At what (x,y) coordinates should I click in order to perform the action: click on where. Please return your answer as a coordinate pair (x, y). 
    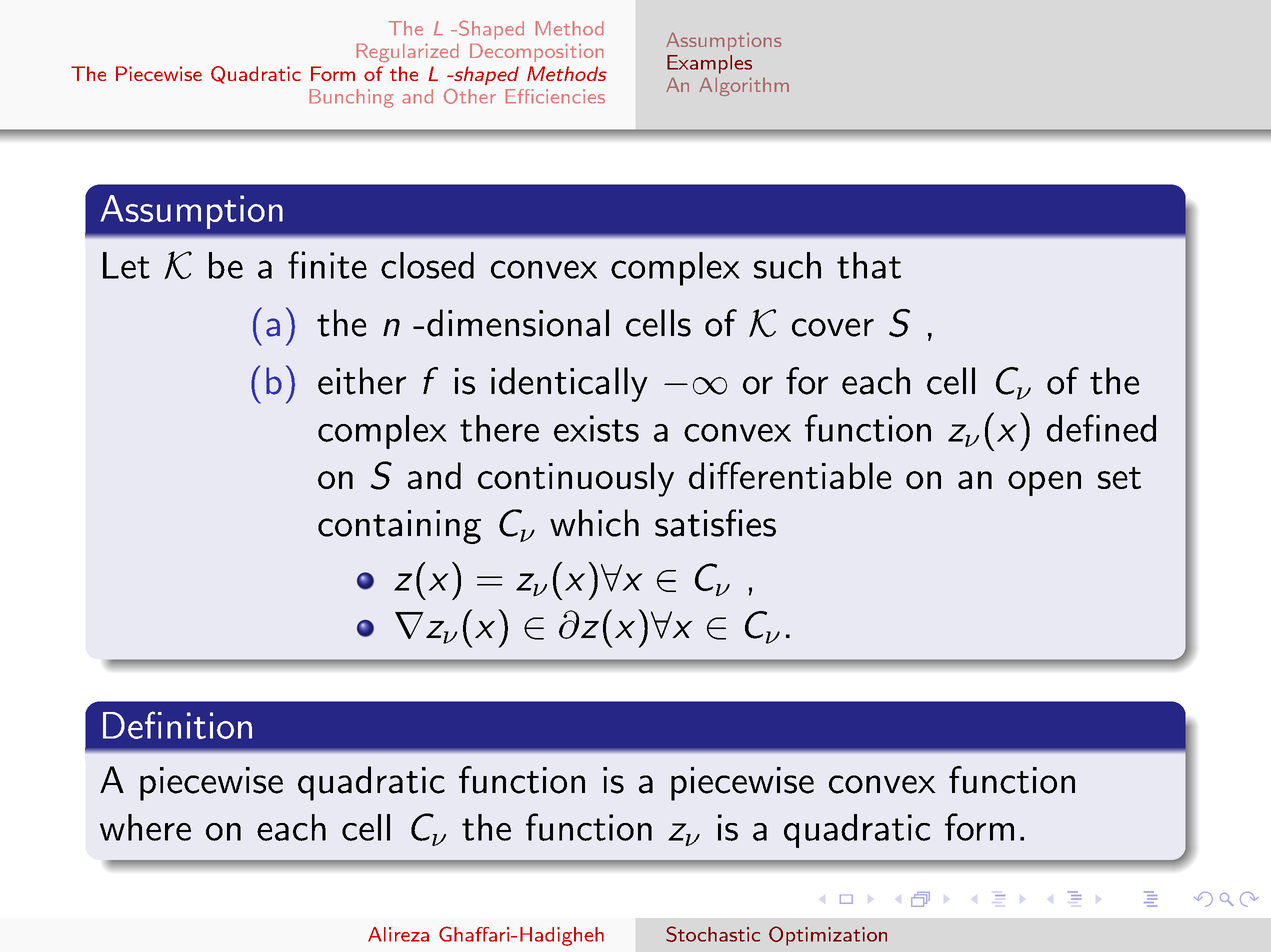
    Looking at the image, I should click on (145, 827).
